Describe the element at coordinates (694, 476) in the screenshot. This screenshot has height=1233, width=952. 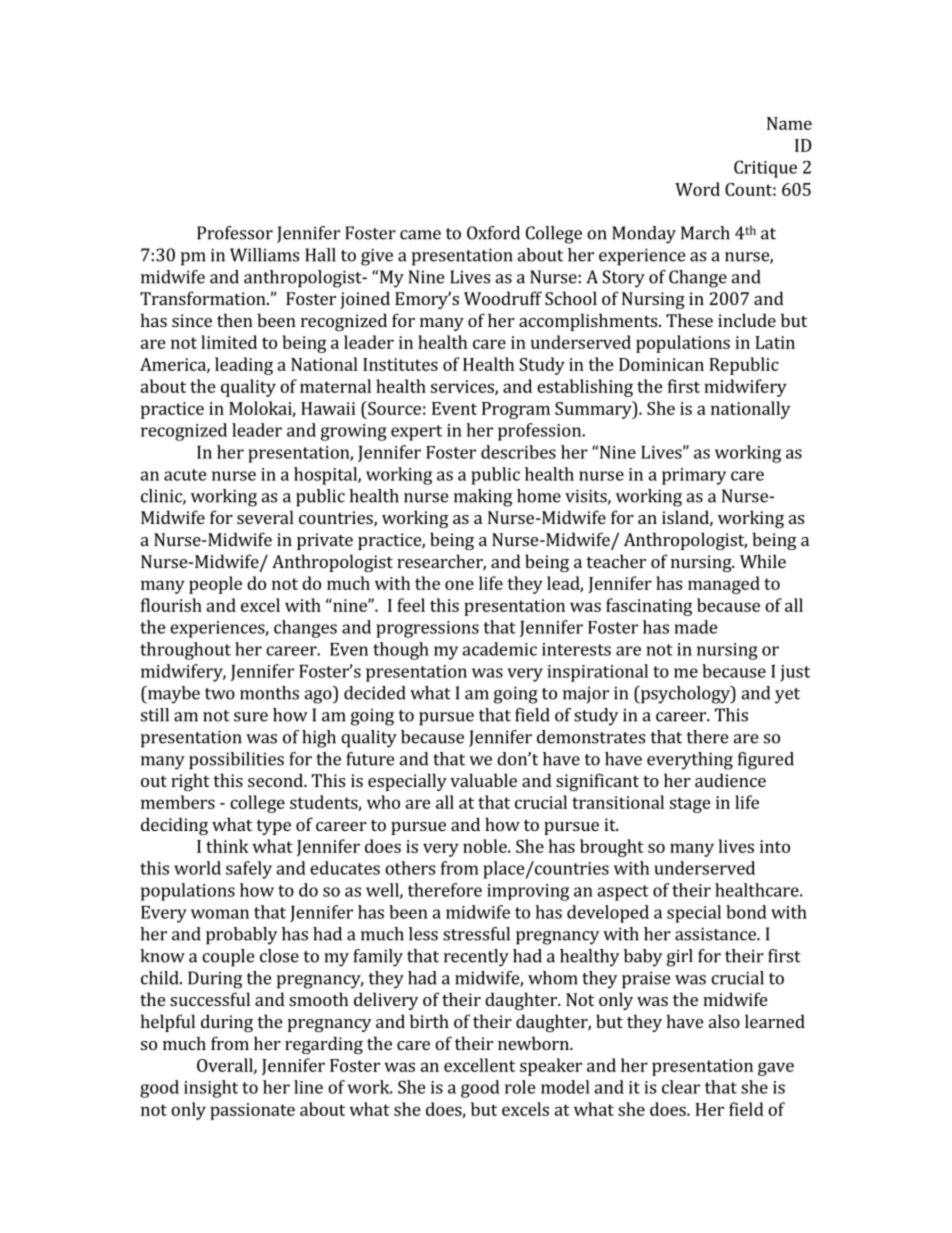
I see `primary` at that location.
